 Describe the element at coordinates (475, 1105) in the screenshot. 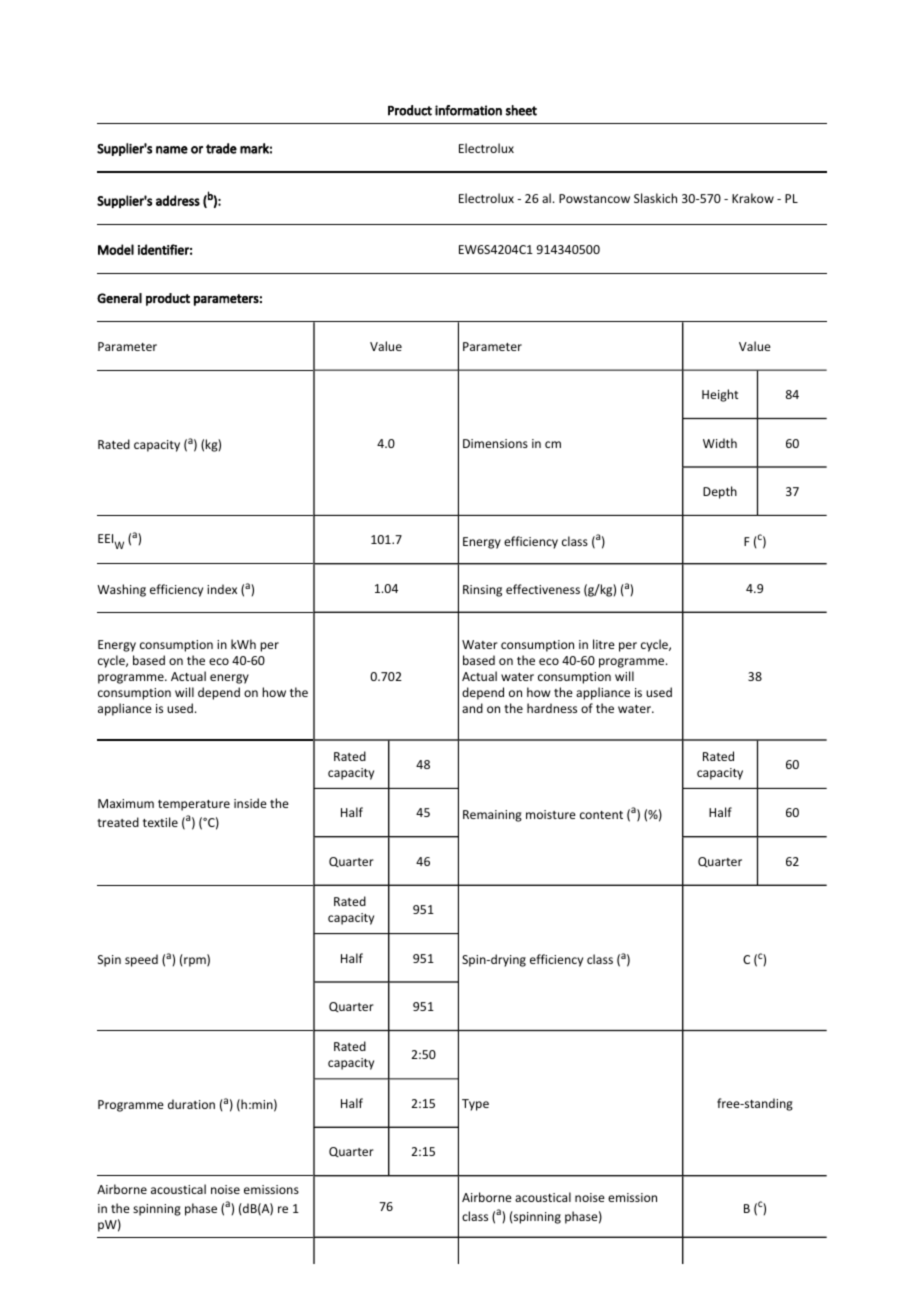

I see `Type` at that location.
